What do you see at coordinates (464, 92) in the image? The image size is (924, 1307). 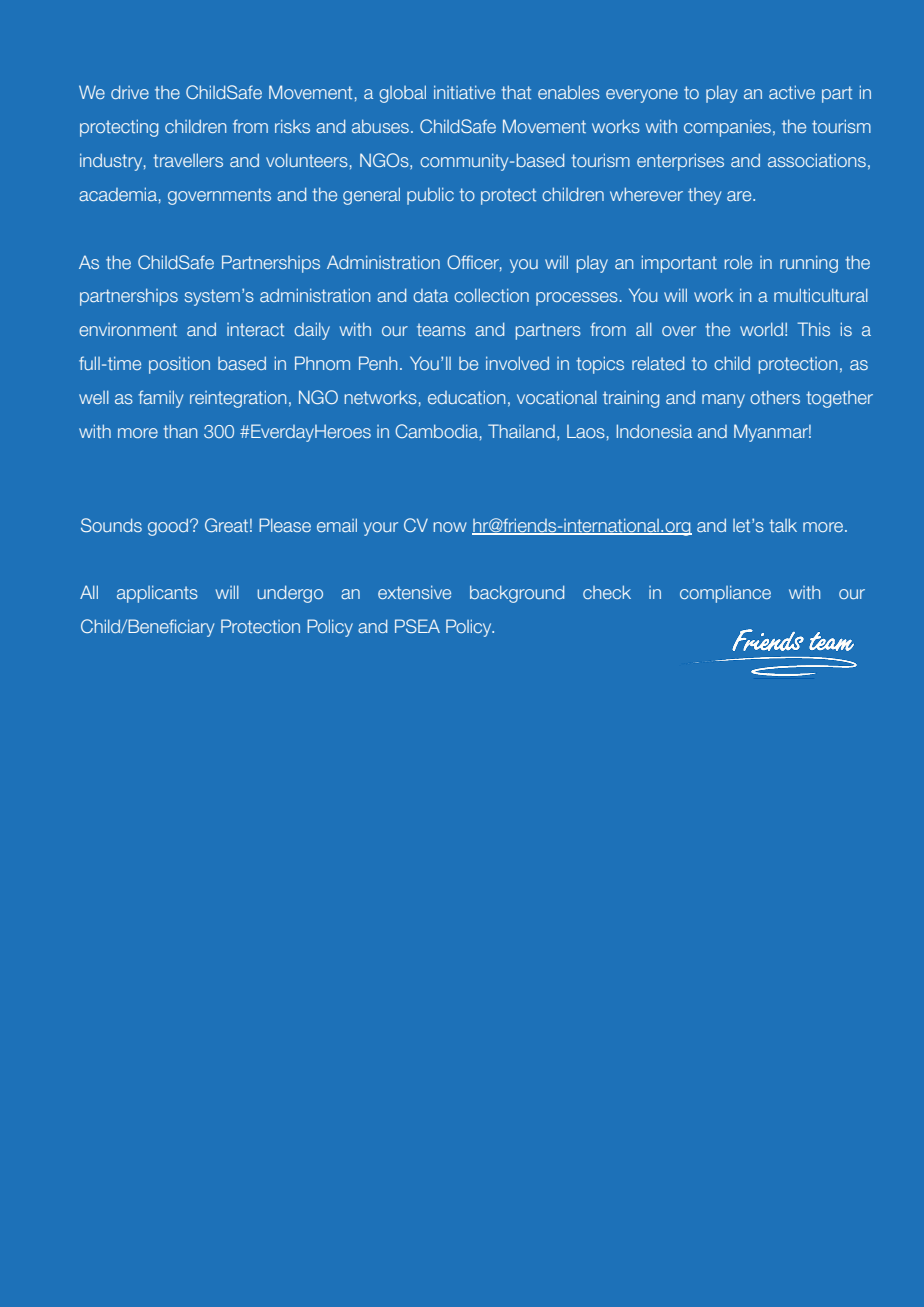 I see `initiative` at bounding box center [464, 92].
